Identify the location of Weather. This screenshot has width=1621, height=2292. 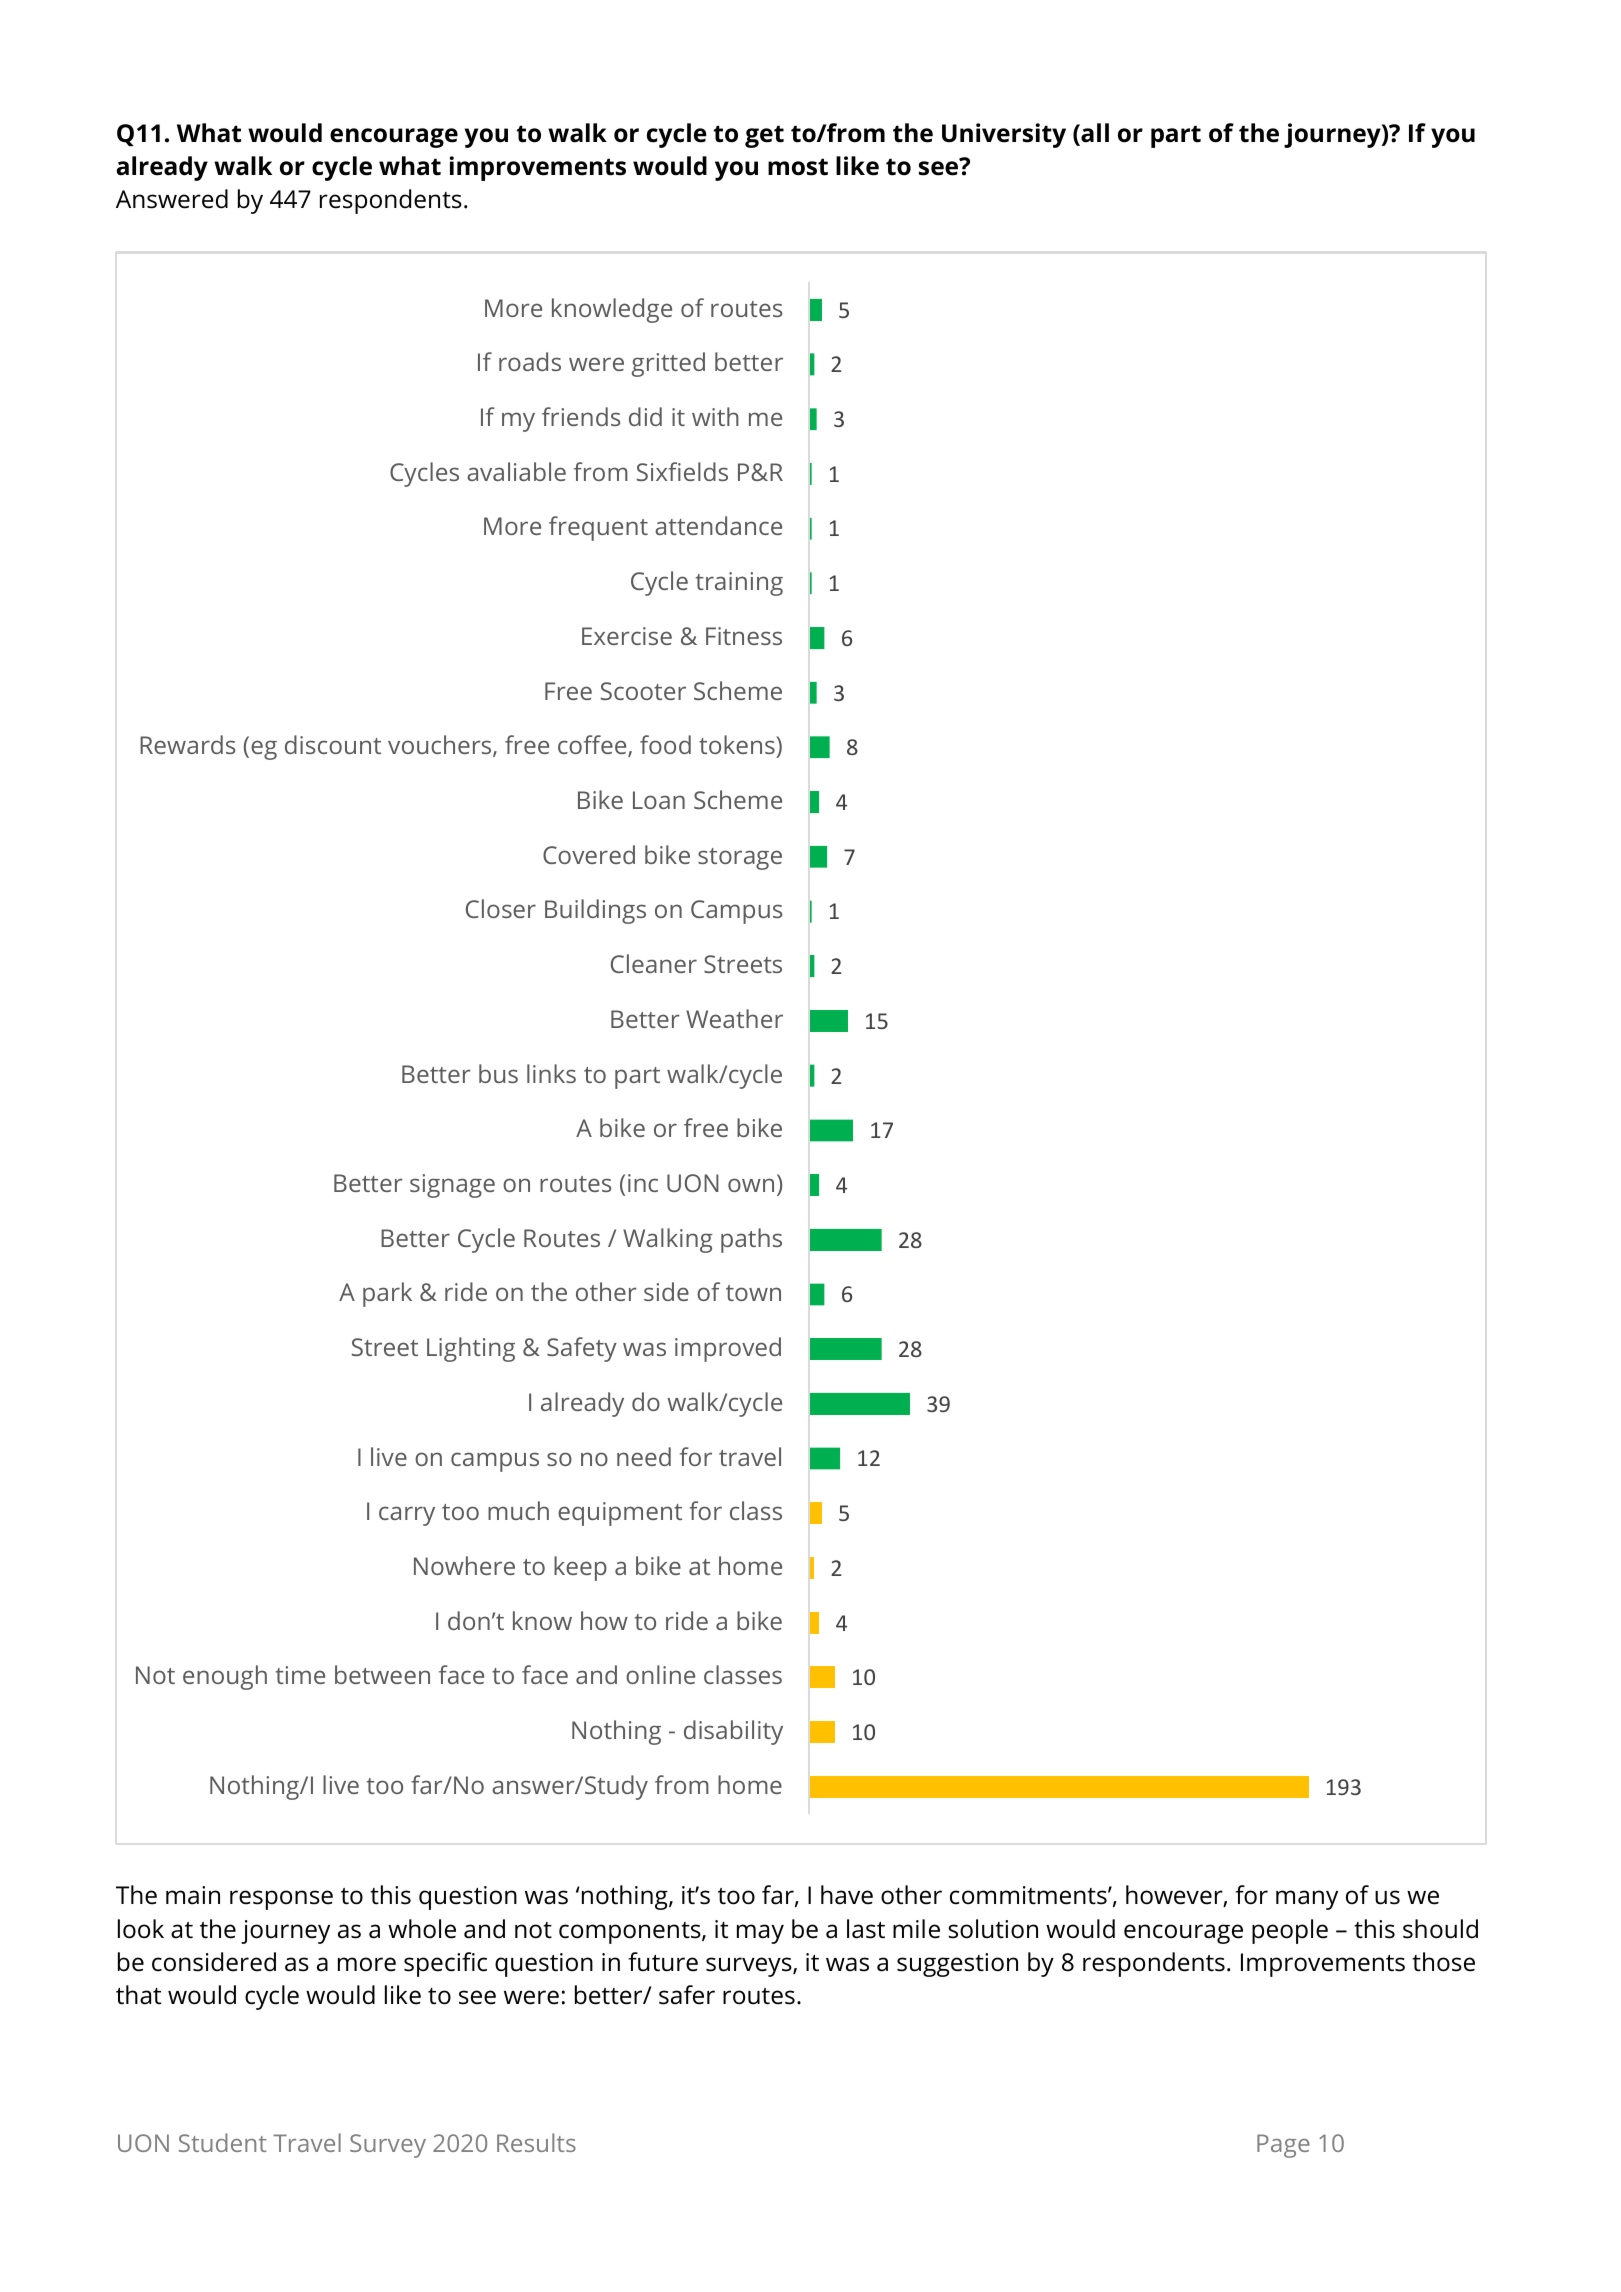
(734, 1018).
